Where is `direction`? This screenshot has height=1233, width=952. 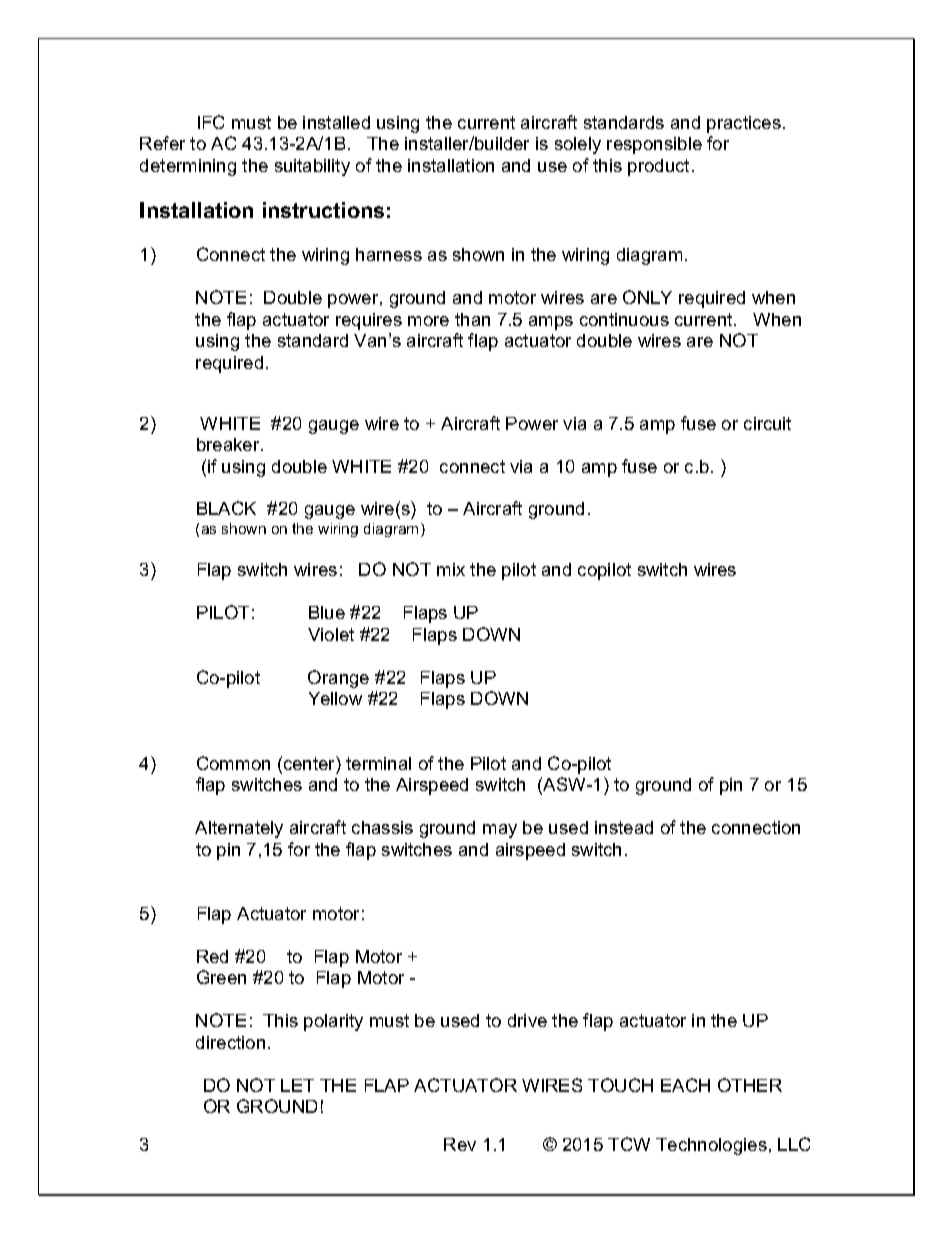 direction is located at coordinates (230, 1042).
